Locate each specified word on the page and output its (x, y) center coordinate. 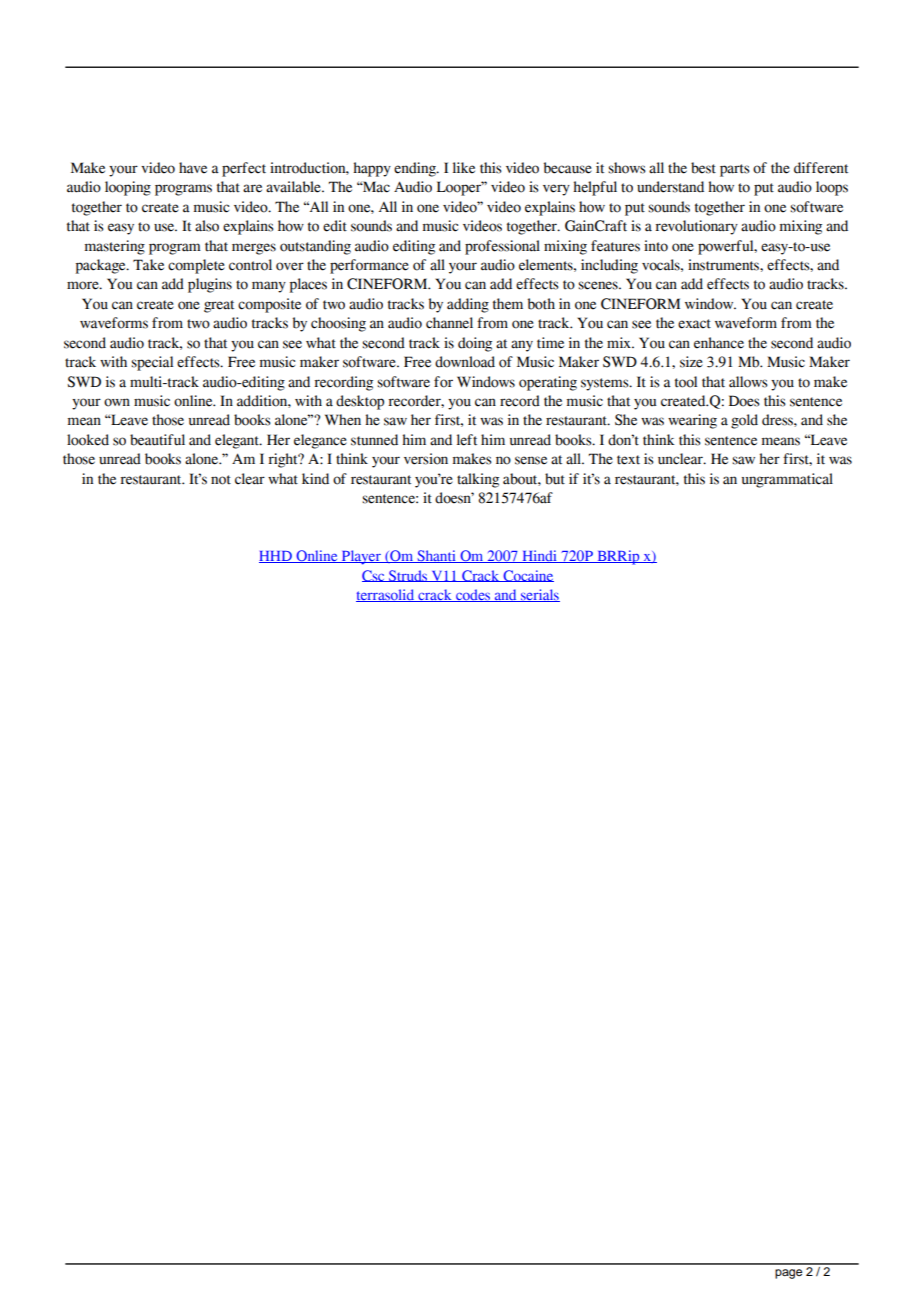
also (207, 226)
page (788, 1274)
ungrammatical (787, 480)
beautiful (157, 440)
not (221, 480)
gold (744, 421)
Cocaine (527, 576)
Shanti (436, 556)
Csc (374, 576)
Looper (460, 188)
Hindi (539, 556)
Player (361, 557)
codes (473, 595)
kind (315, 479)
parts (735, 170)
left (467, 440)
